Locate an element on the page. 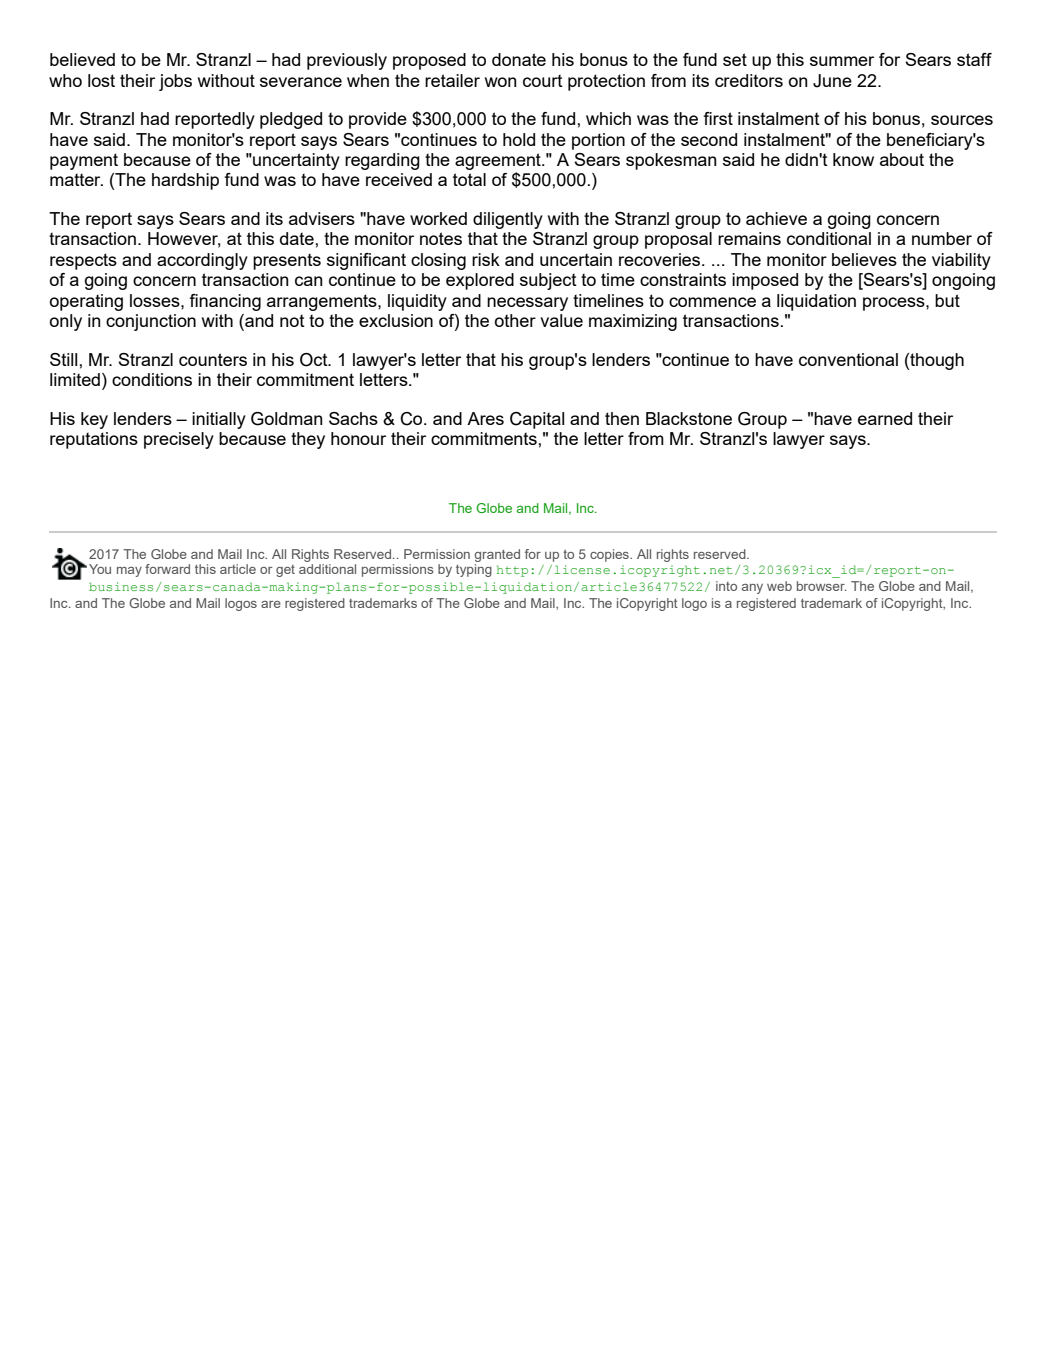  accordingly is located at coordinates (202, 261).
